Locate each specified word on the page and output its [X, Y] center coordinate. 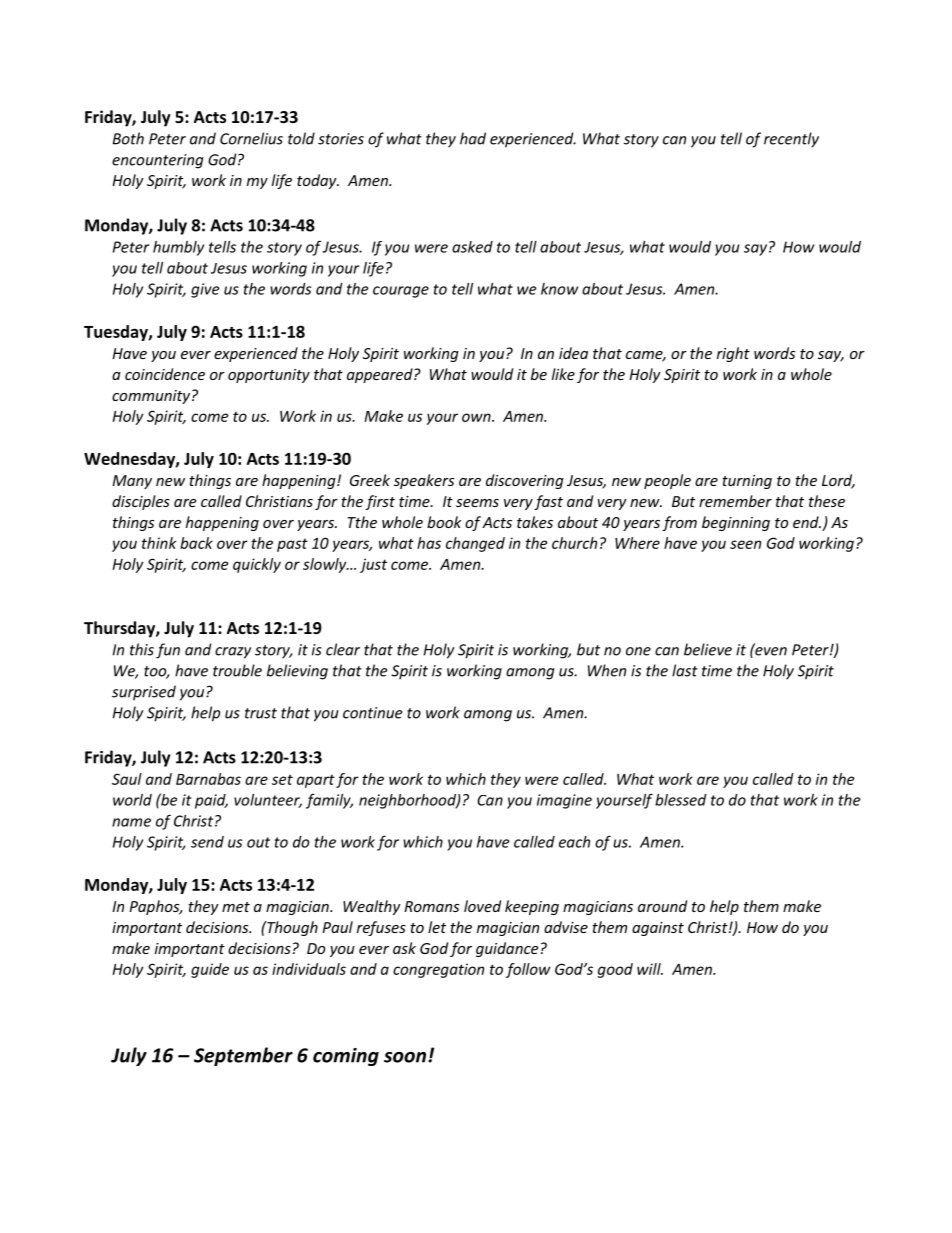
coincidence [165, 374]
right [733, 354]
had [473, 138]
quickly [257, 565]
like [563, 374]
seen [745, 544]
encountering [158, 161]
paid [211, 801]
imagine [564, 801]
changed [475, 544]
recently [791, 140]
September [243, 1056]
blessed [681, 800]
